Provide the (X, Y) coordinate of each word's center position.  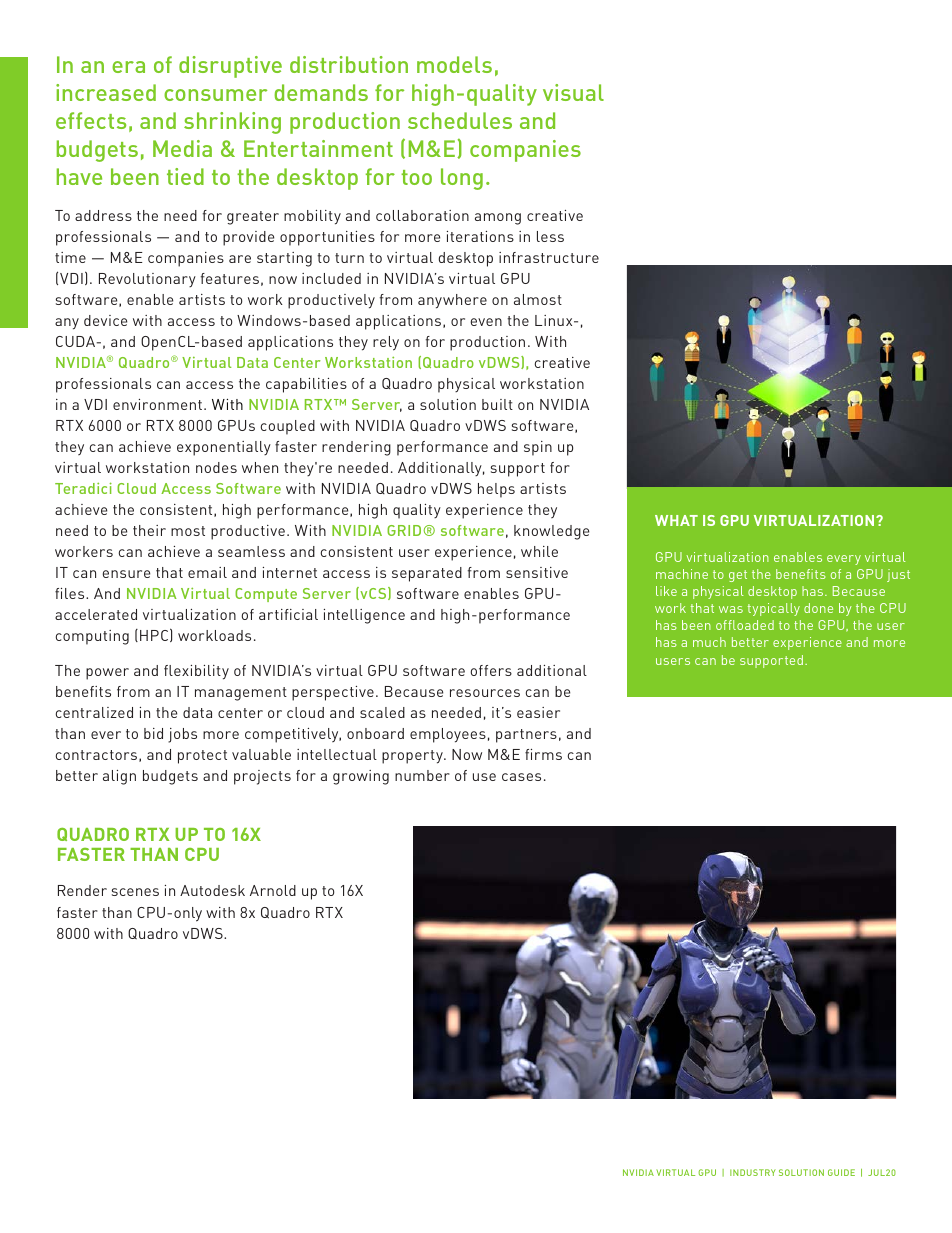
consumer (215, 95)
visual (573, 92)
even (486, 322)
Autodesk (212, 890)
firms (543, 754)
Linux (555, 320)
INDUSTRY (753, 1172)
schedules (460, 120)
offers (491, 670)
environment (157, 404)
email (207, 572)
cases (521, 777)
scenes (135, 892)
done (818, 608)
